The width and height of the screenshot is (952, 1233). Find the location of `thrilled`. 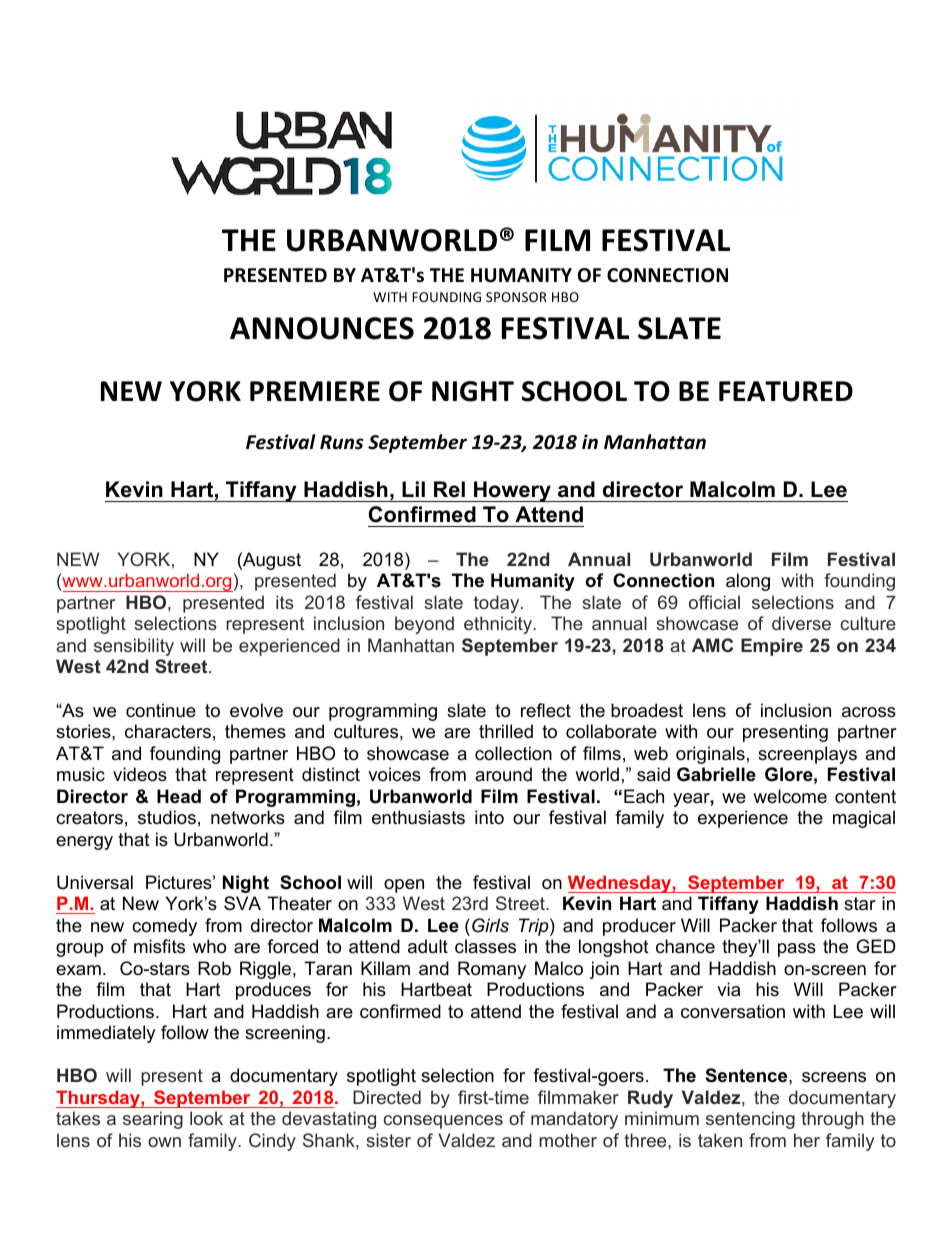

thrilled is located at coordinates (506, 731).
